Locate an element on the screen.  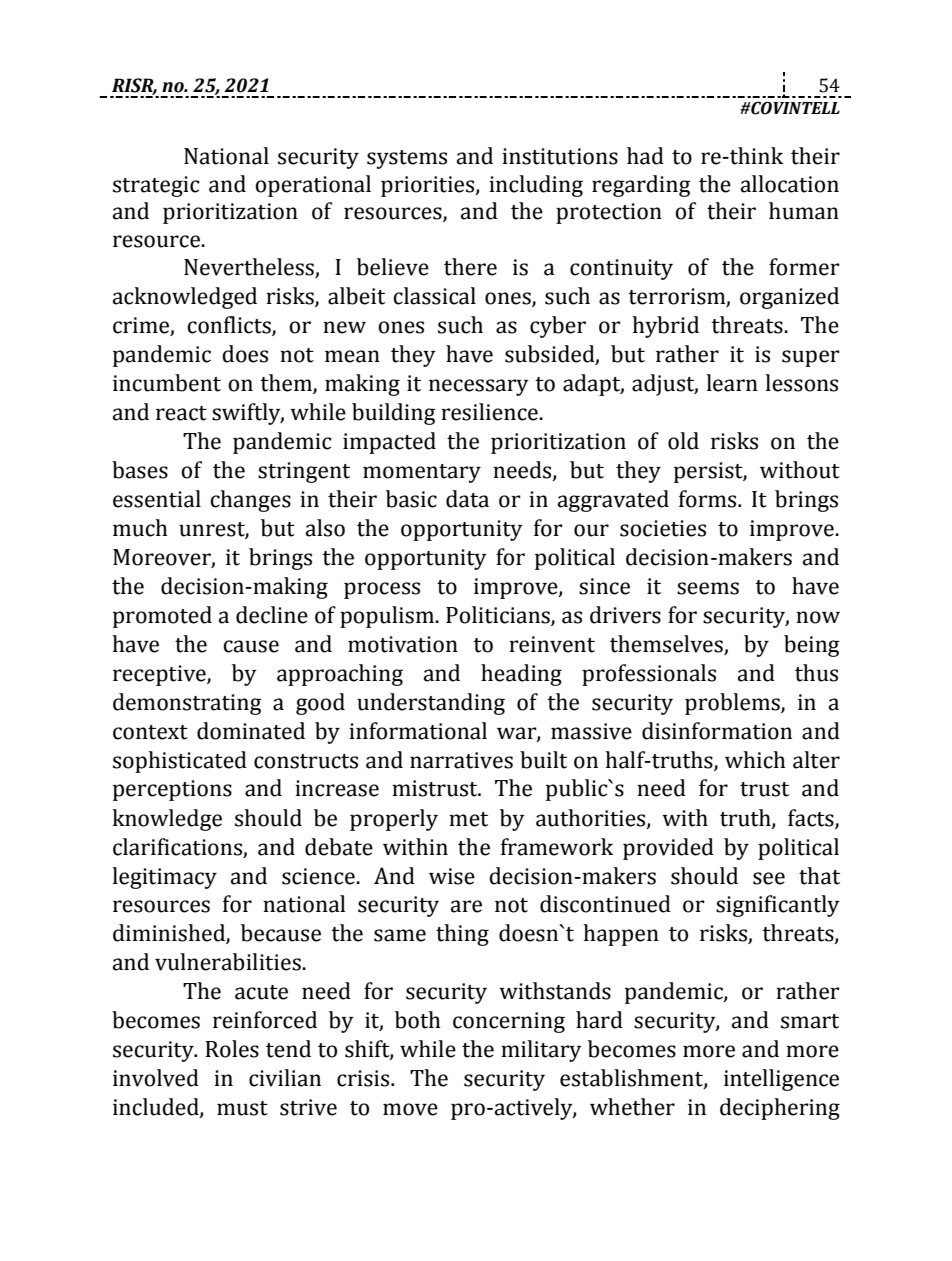
allocation is located at coordinates (790, 184).
